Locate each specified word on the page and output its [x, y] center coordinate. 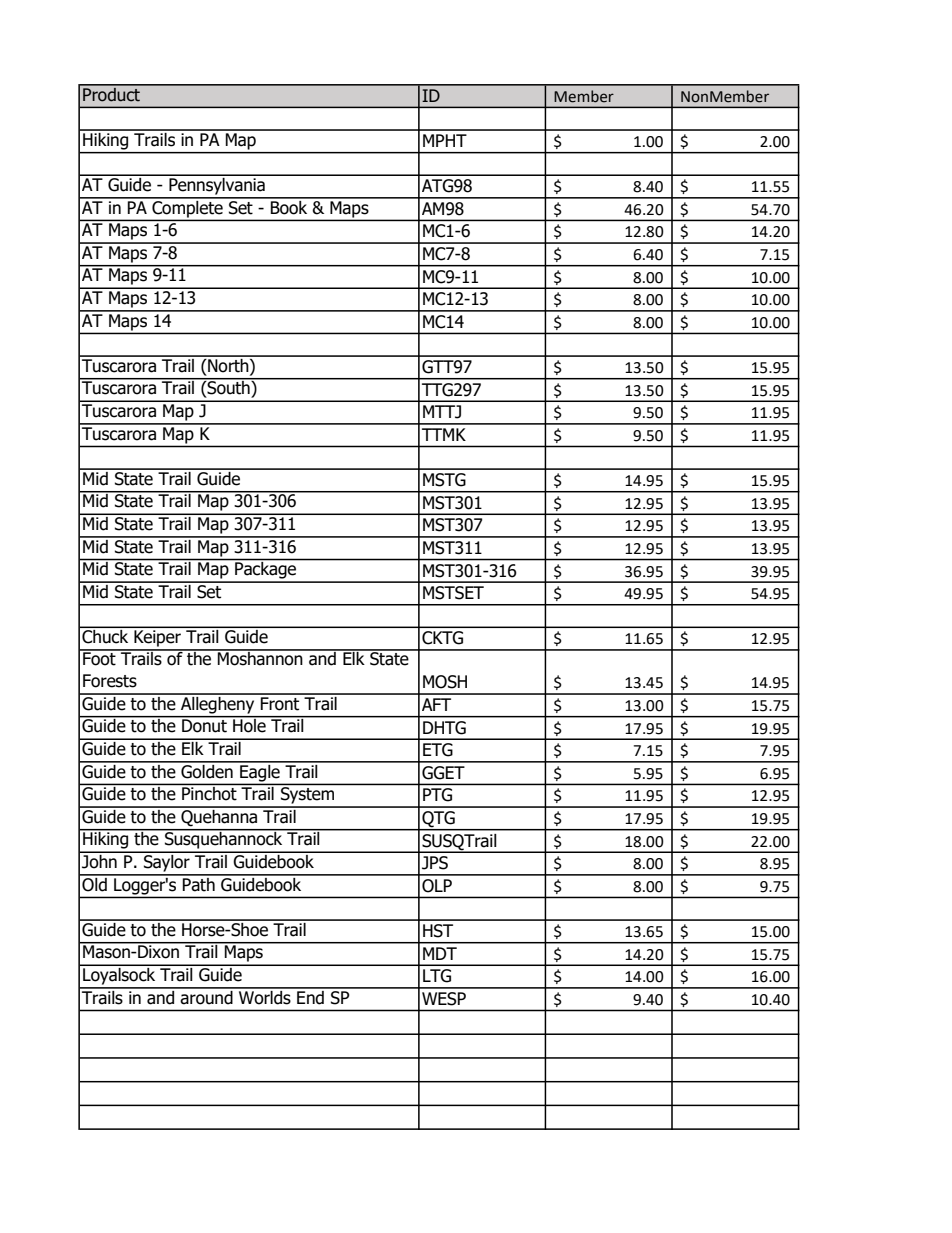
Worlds [265, 996]
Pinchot [209, 792]
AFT [436, 704]
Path [199, 883]
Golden [207, 770]
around [207, 996]
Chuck [105, 635]
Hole [249, 725]
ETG [438, 750]
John [99, 860]
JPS [435, 863]
